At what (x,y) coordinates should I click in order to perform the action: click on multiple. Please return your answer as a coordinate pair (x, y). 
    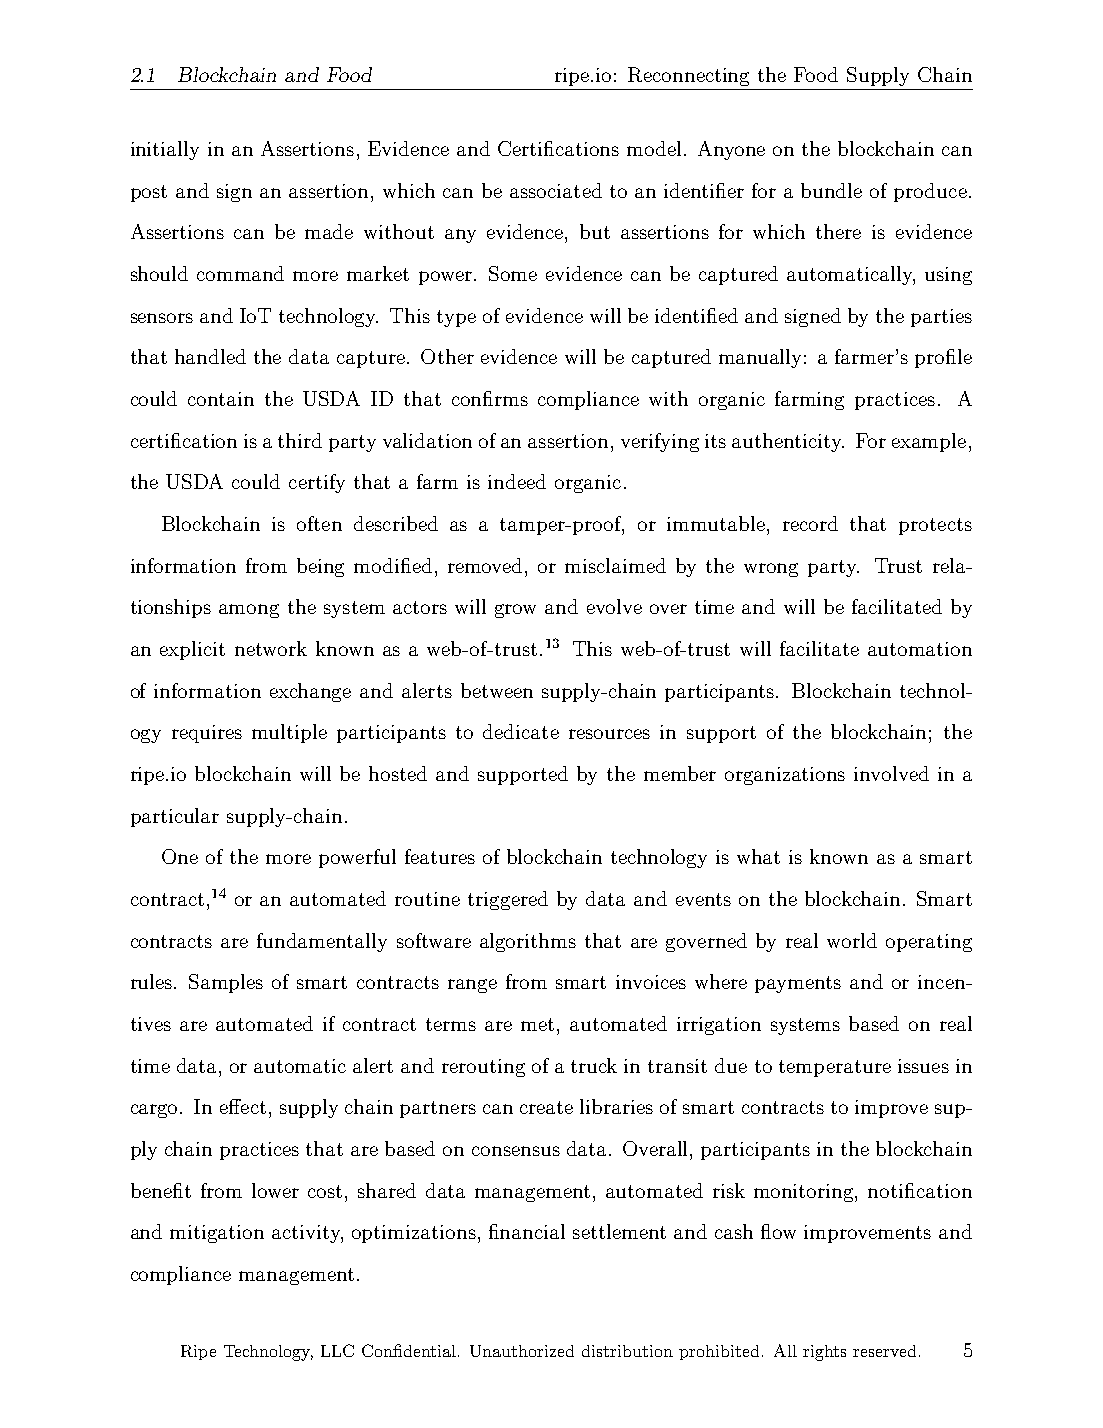
    Looking at the image, I should click on (289, 733).
